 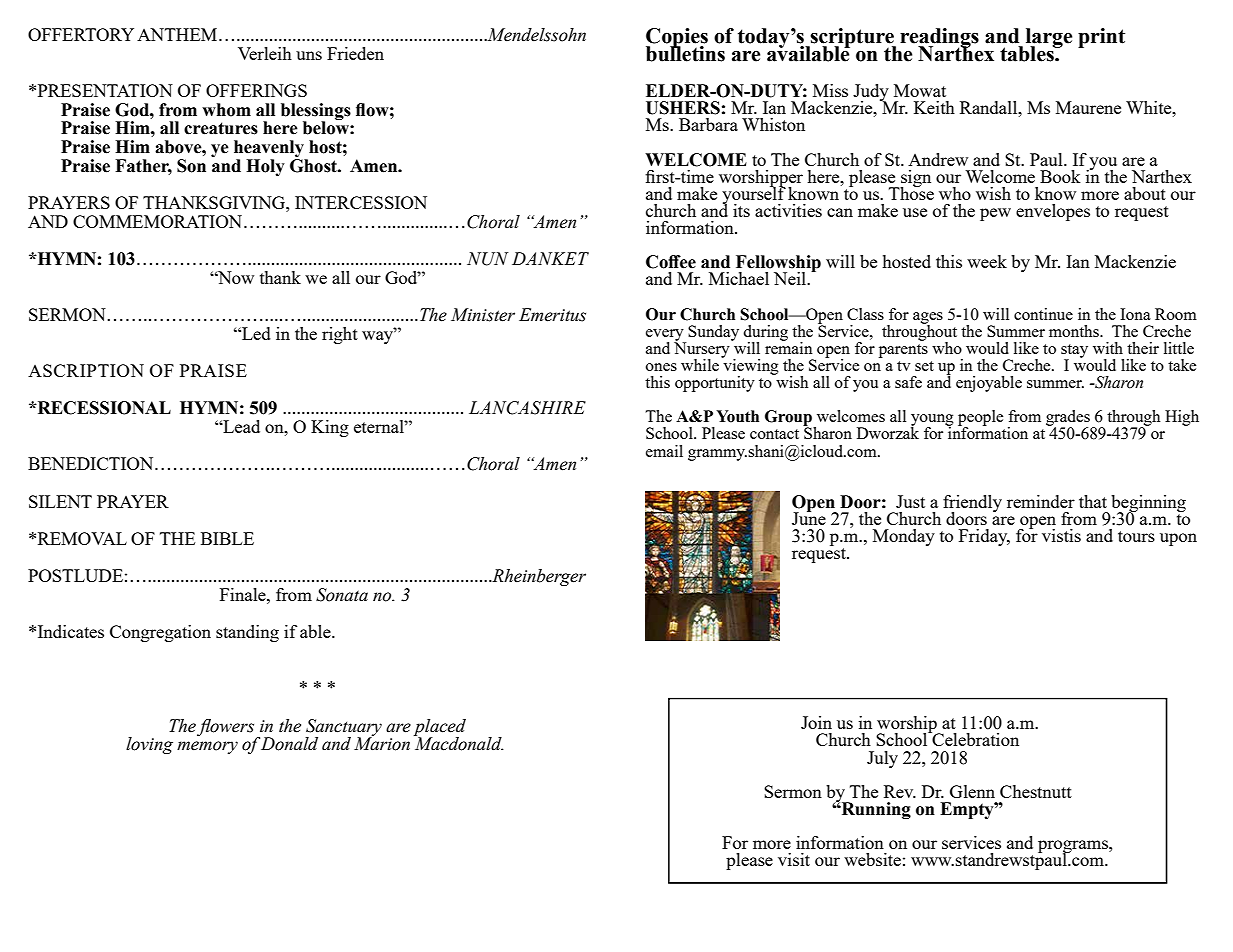 What do you see at coordinates (685, 53) in the document?
I see `bulletins` at bounding box center [685, 53].
